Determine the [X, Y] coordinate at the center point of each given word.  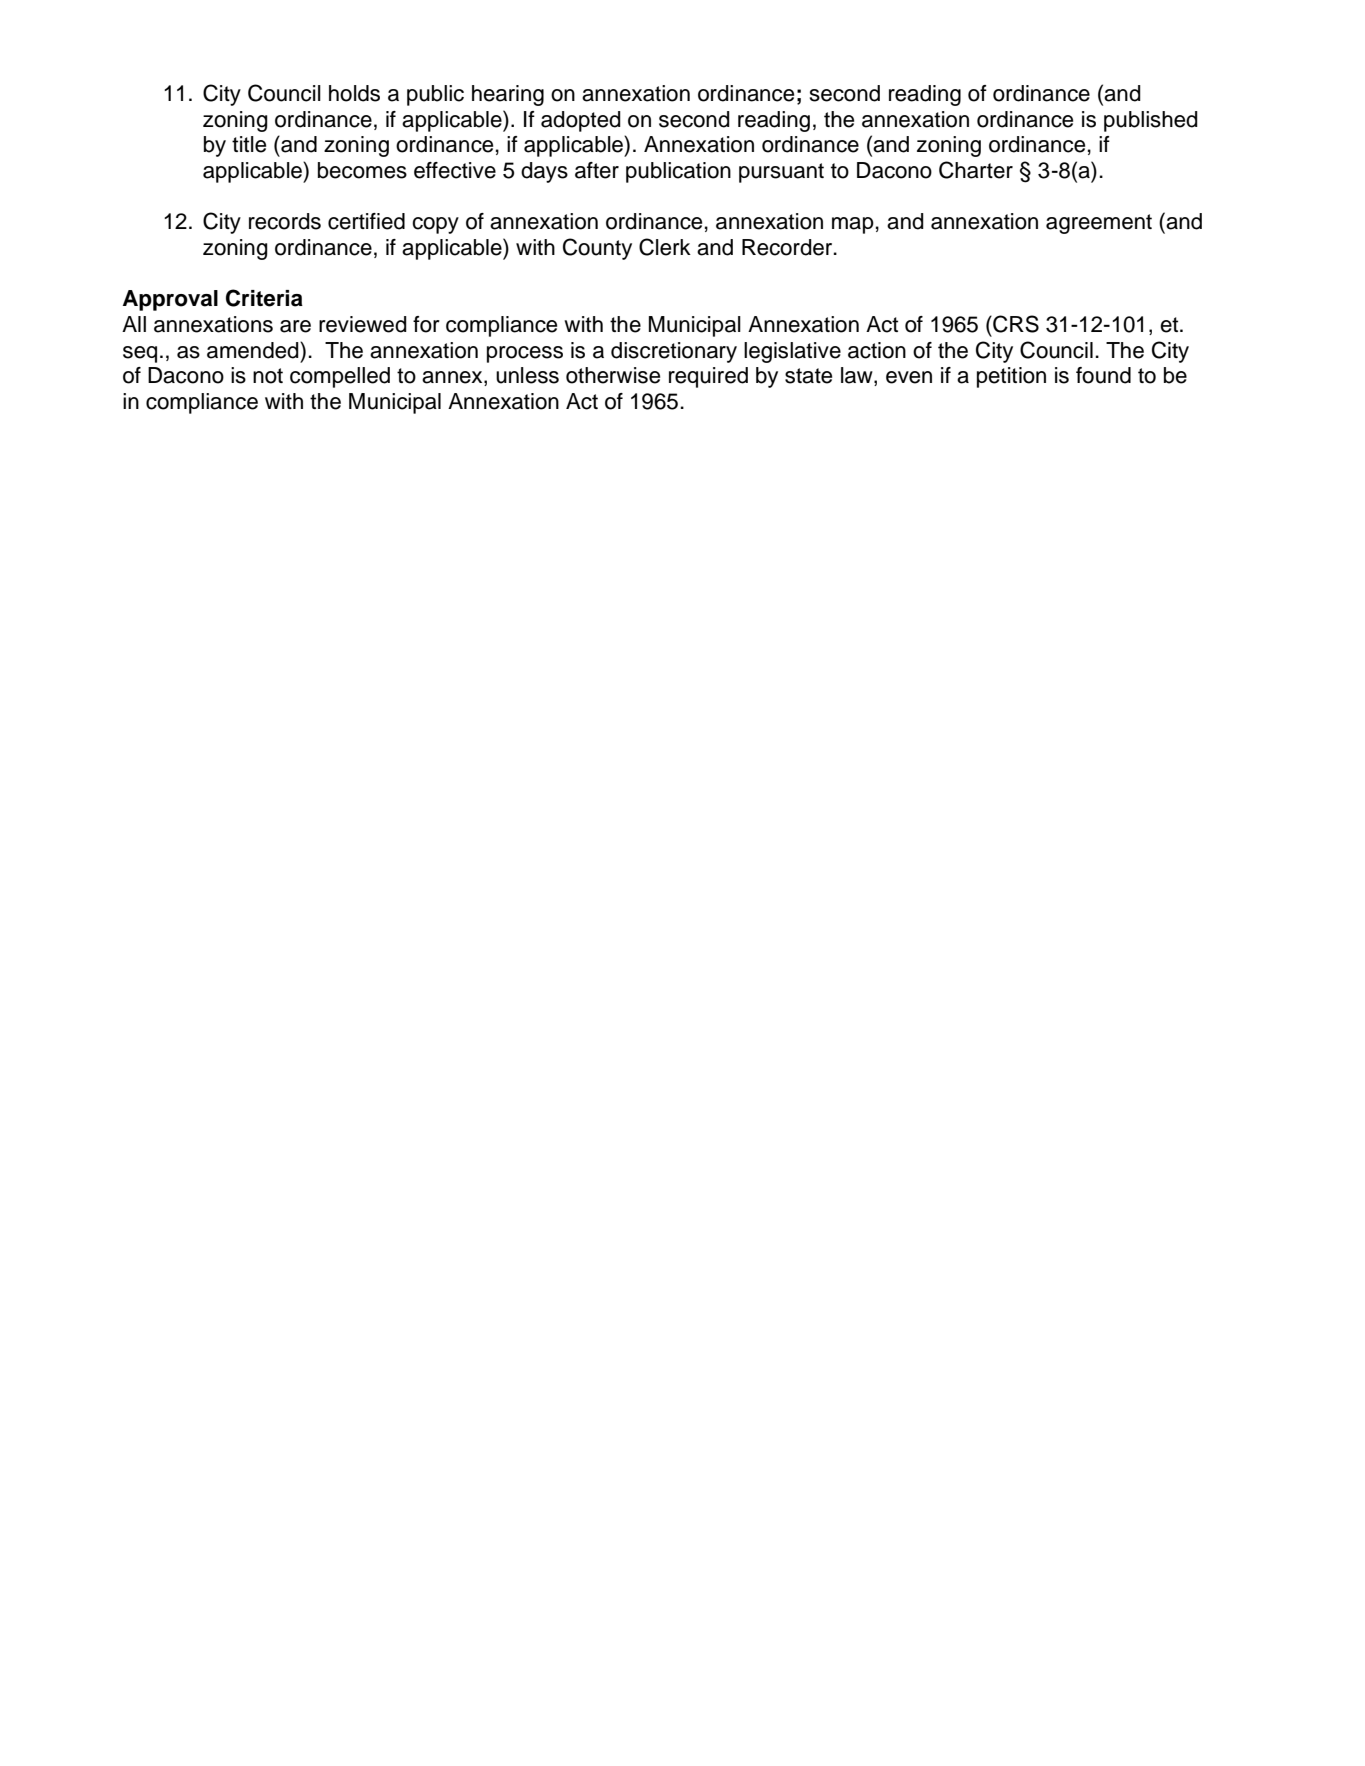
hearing [508, 95]
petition [1011, 377]
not [268, 376]
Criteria [264, 298]
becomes [362, 170]
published [1151, 121]
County [597, 249]
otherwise [613, 375]
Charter [976, 170]
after [597, 170]
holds [354, 93]
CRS [1015, 324]
